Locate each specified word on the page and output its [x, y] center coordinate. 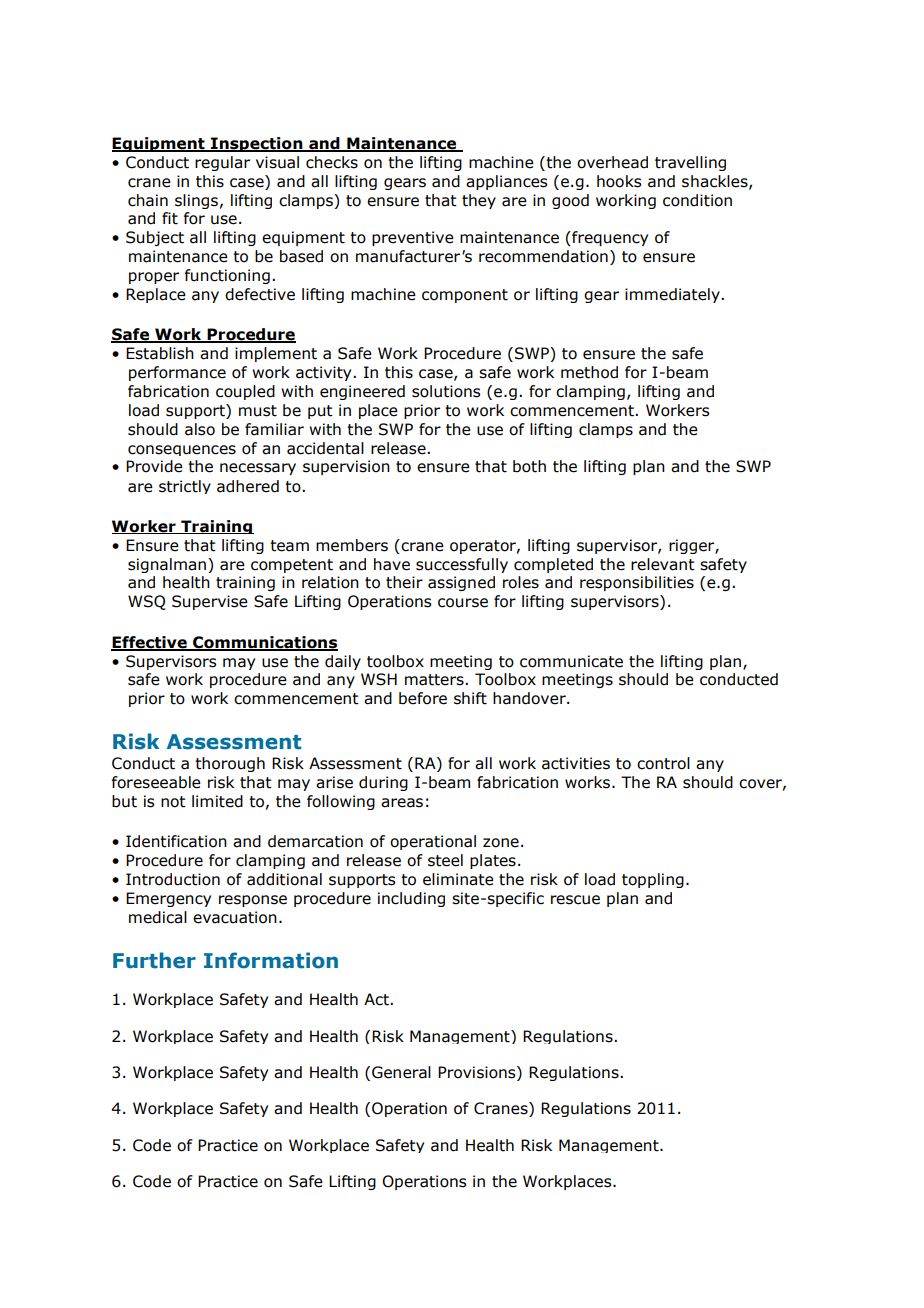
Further [154, 960]
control [663, 763]
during [383, 783]
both [529, 466]
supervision [346, 467]
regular [222, 163]
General [401, 1072]
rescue [575, 900]
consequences [182, 450]
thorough [230, 764]
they [479, 201]
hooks [619, 181]
